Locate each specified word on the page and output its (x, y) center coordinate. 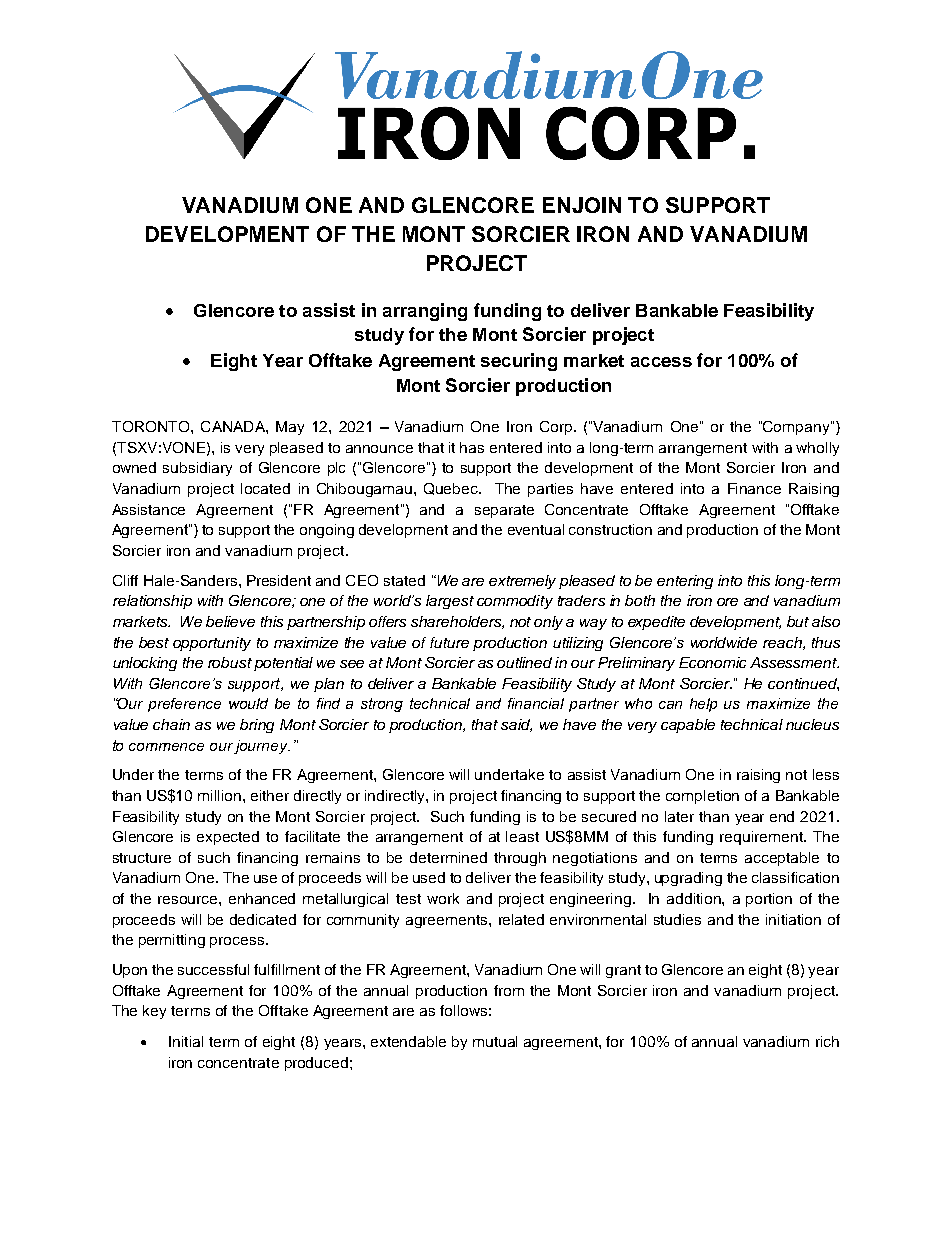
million (219, 795)
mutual (495, 1041)
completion (702, 797)
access (661, 362)
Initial (186, 1041)
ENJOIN (582, 205)
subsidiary (197, 469)
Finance (754, 488)
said (516, 725)
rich (827, 1041)
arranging (425, 312)
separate (504, 511)
